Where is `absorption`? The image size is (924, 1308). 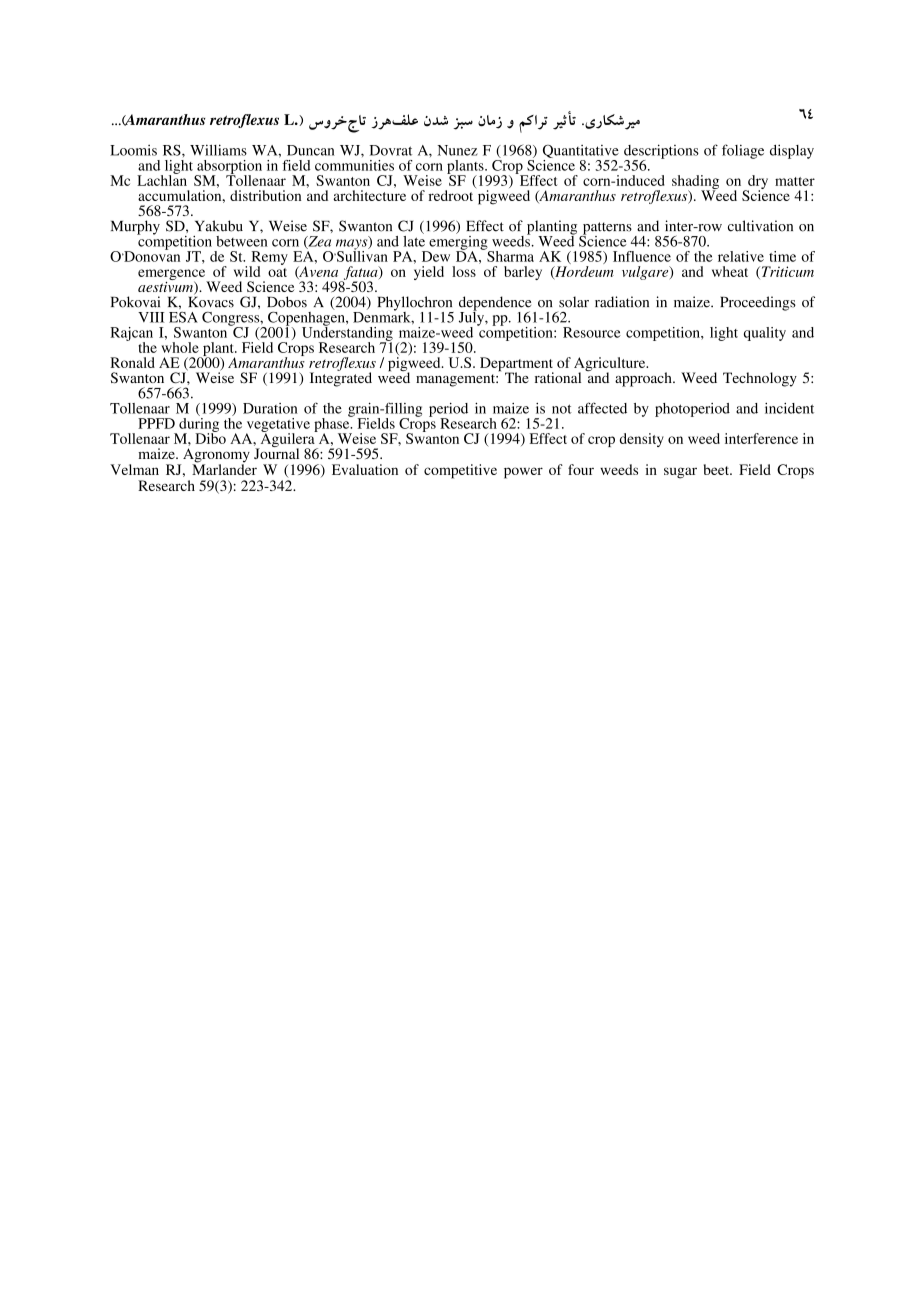 absorption is located at coordinates (228, 168).
